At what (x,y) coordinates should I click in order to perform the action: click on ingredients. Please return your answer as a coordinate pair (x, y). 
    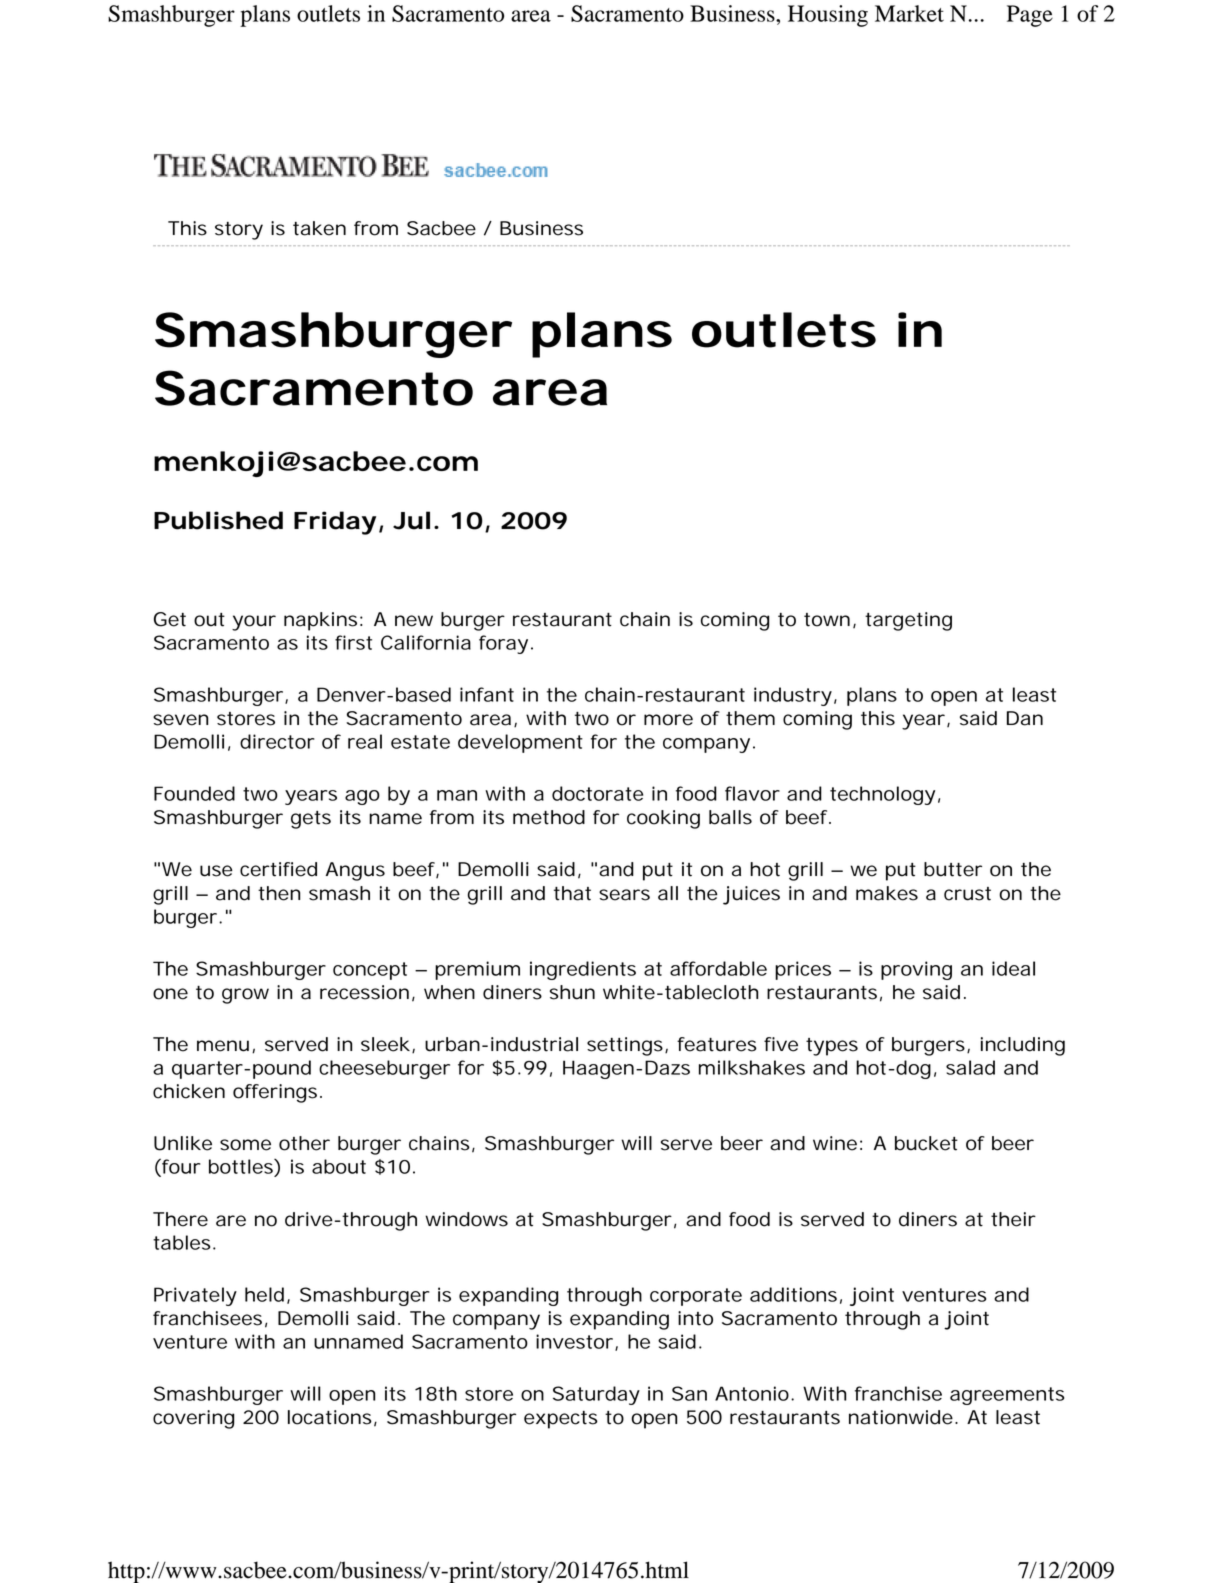
    Looking at the image, I should click on (583, 970).
